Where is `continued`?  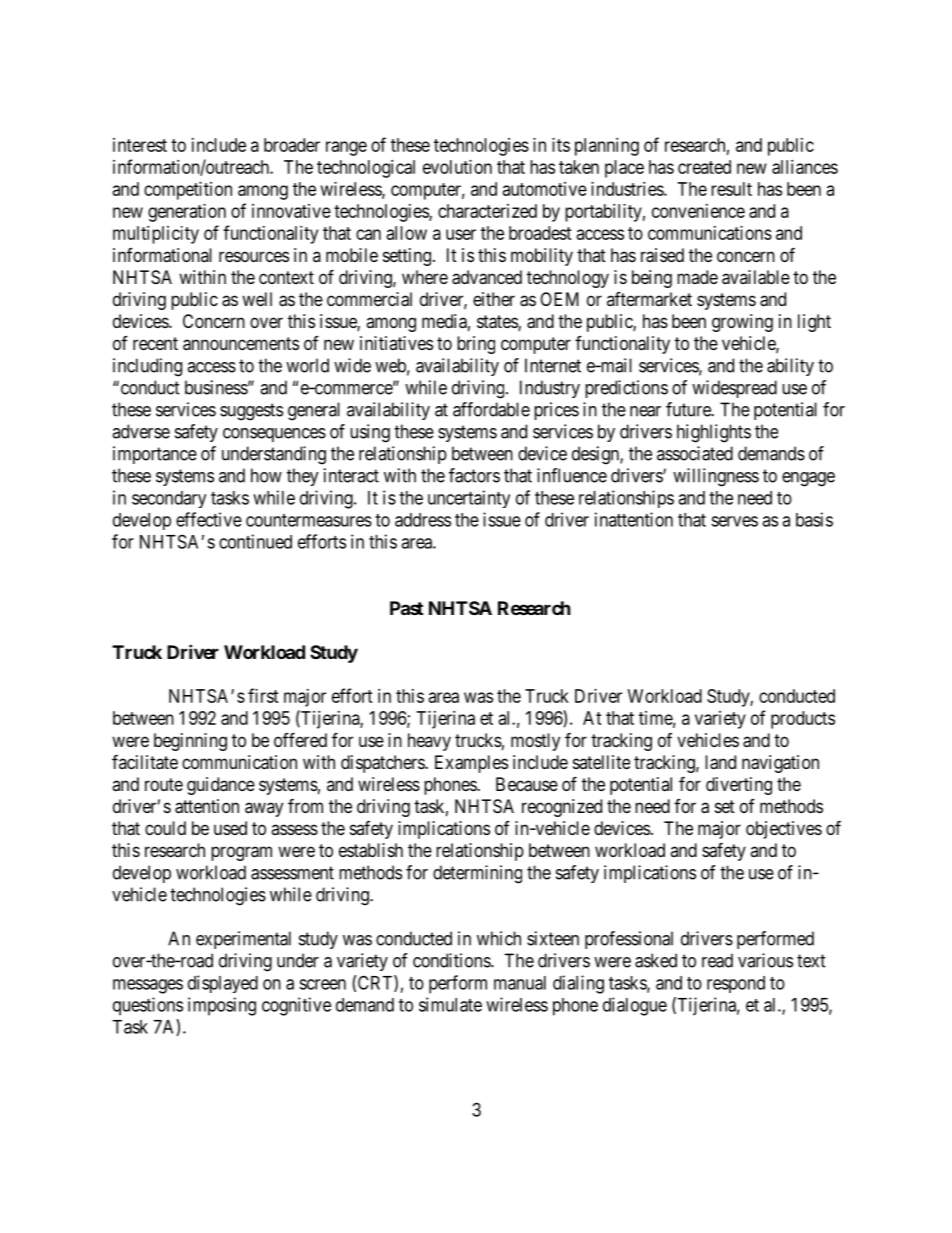
continued is located at coordinates (255, 541).
